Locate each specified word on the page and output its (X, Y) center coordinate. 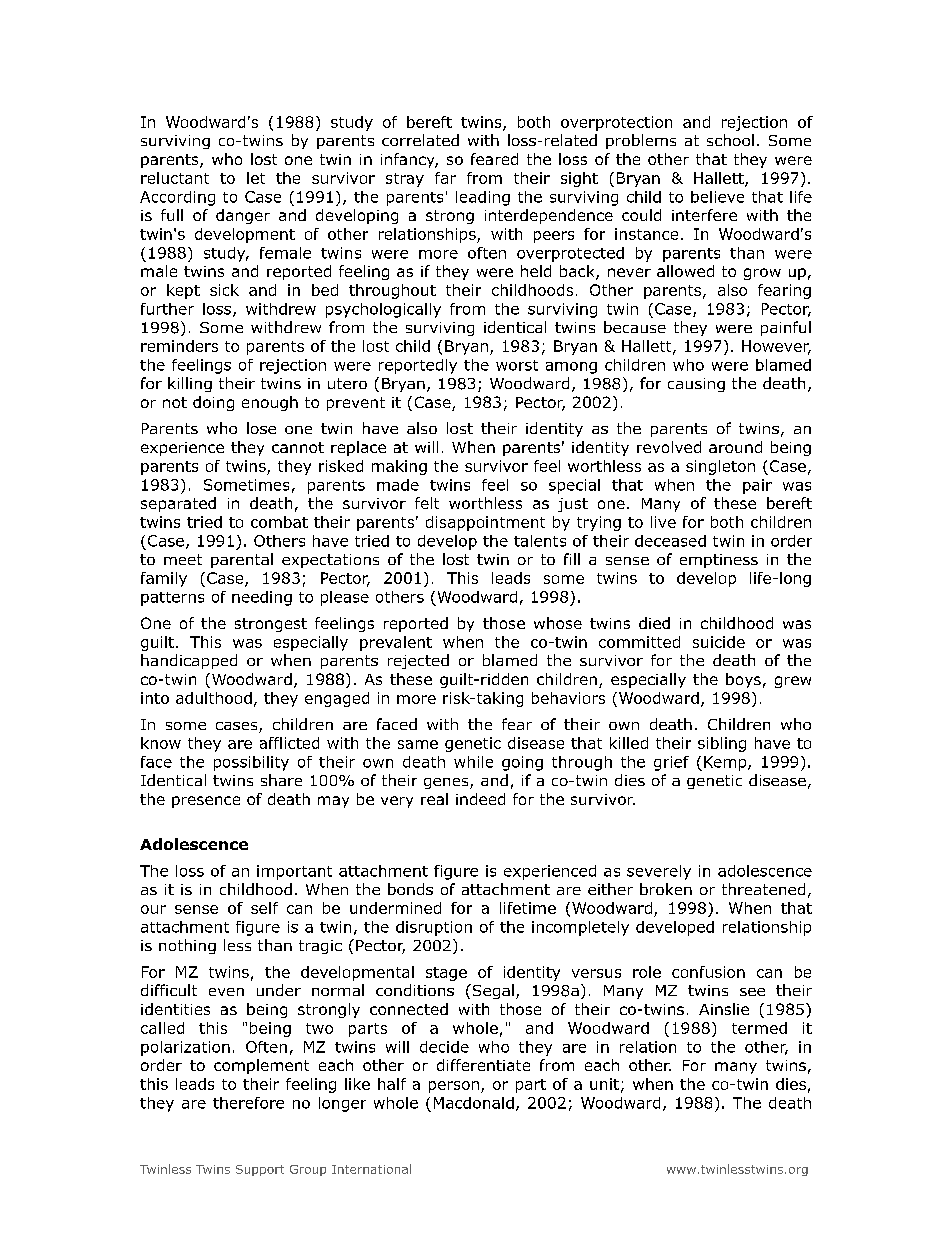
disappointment (485, 523)
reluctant (175, 178)
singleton (720, 467)
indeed (480, 799)
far (445, 178)
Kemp (726, 763)
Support (260, 1170)
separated (178, 504)
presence (206, 802)
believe (717, 197)
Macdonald (474, 1103)
